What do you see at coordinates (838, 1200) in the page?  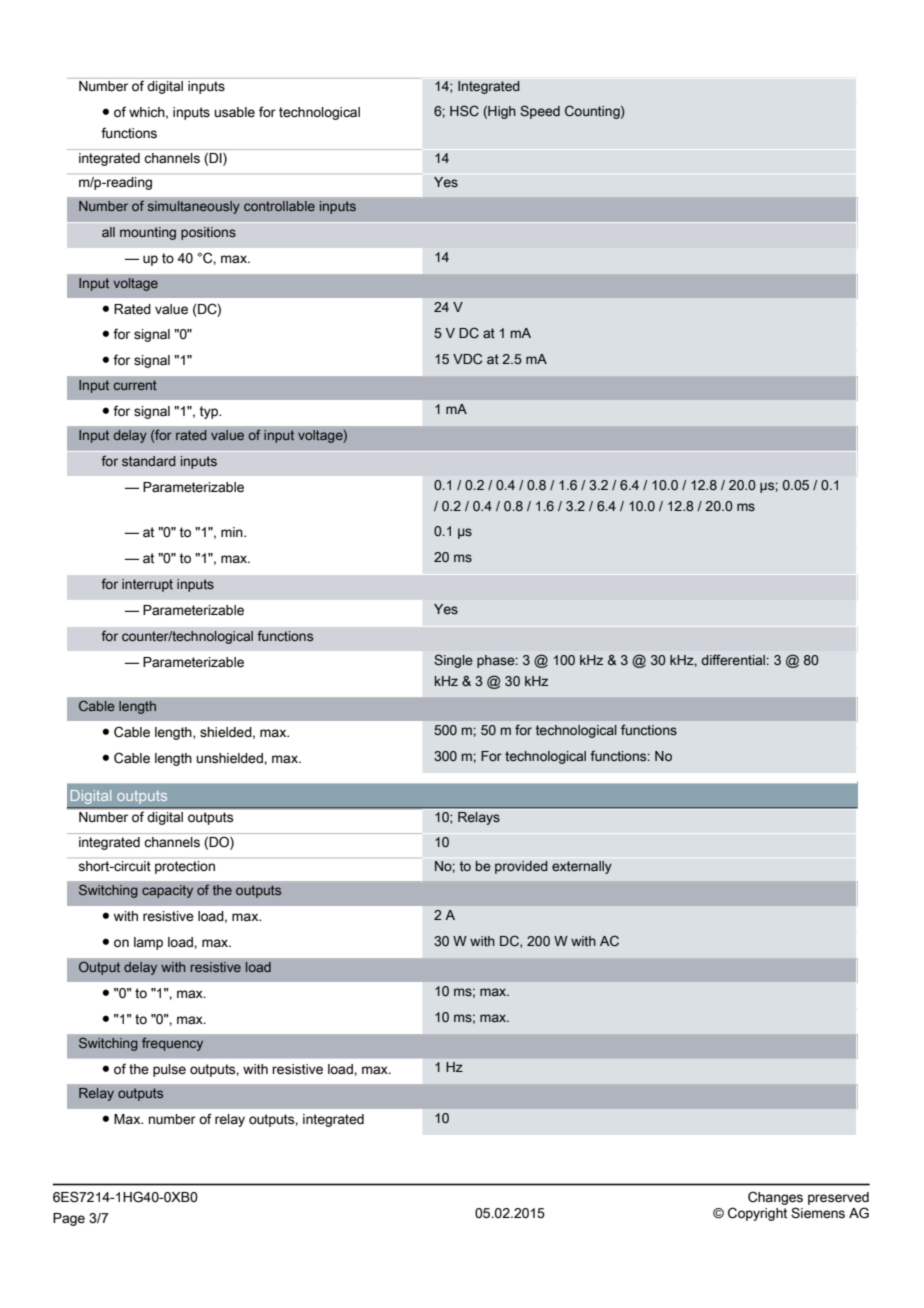 I see `preserved` at bounding box center [838, 1200].
